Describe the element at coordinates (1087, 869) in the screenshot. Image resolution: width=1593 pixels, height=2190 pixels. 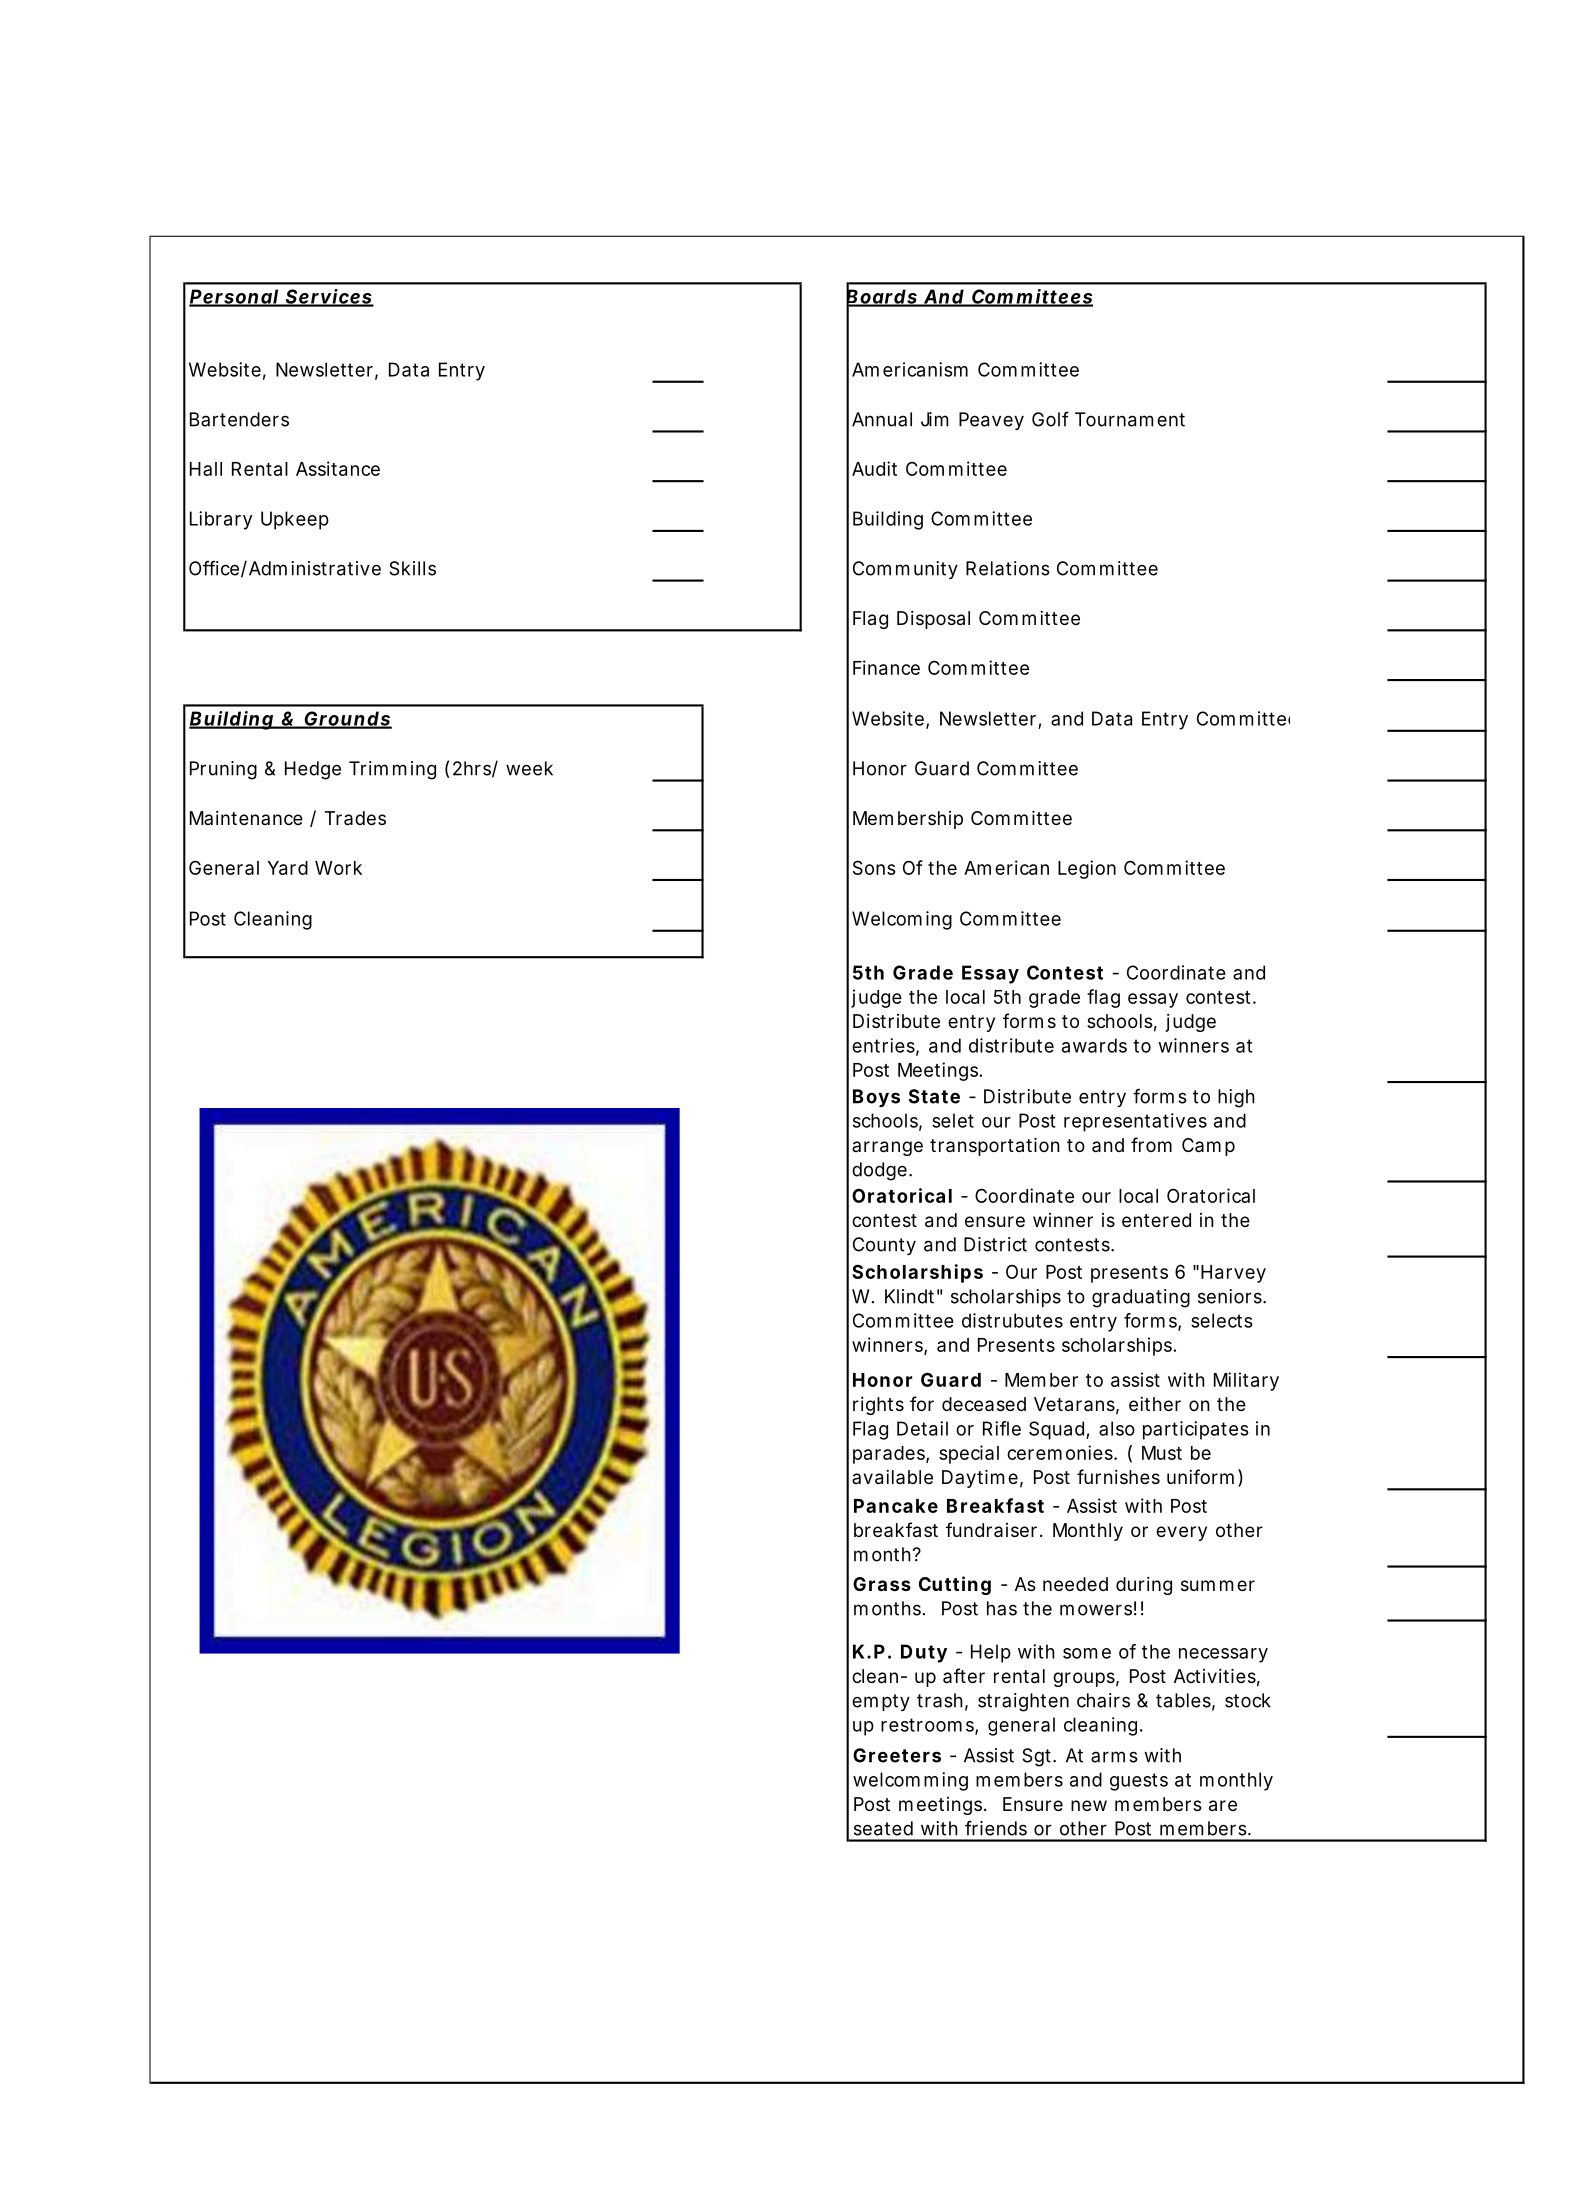
I see `Legion` at that location.
